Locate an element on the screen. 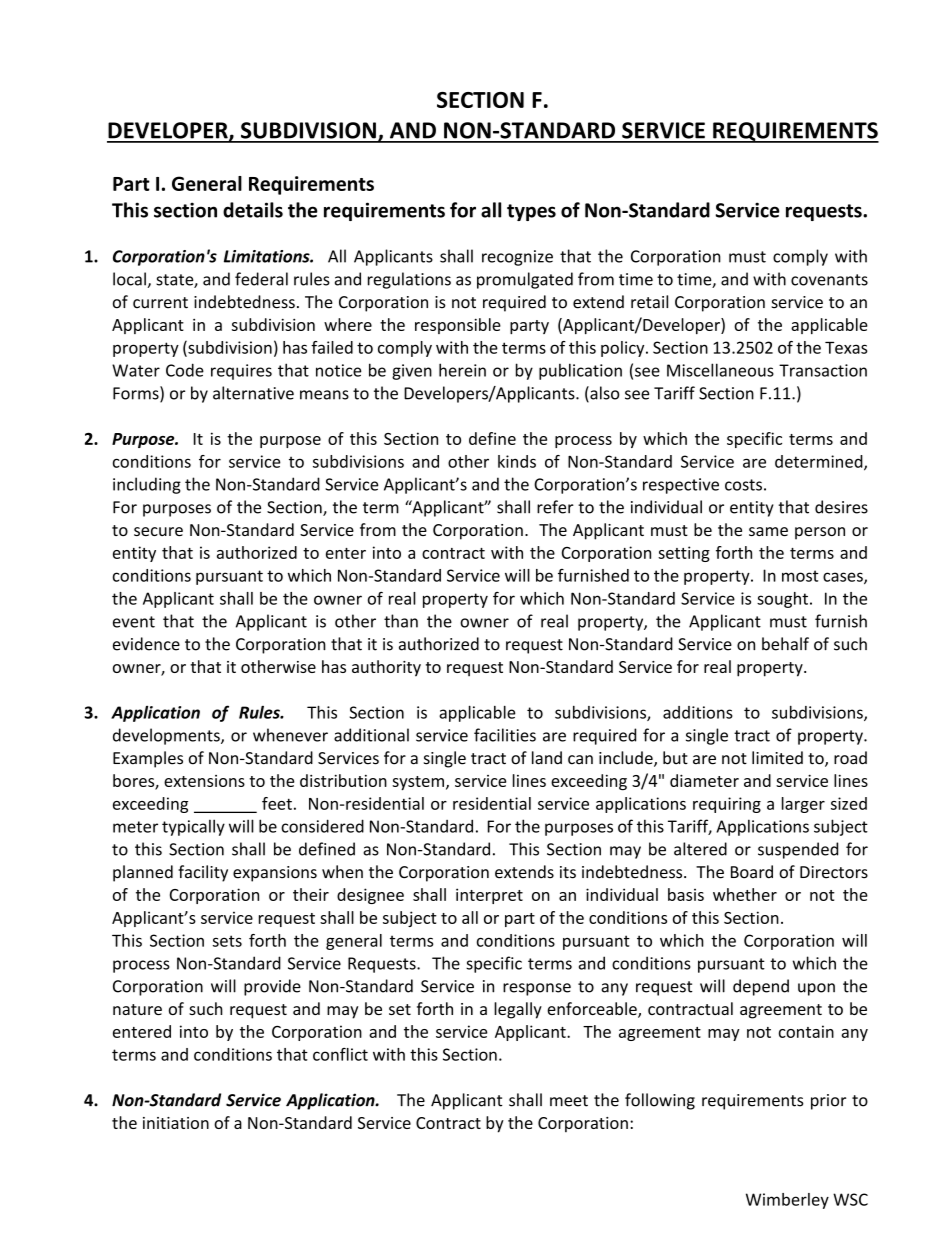 This screenshot has height=1233, width=952. details is located at coordinates (253, 210).
